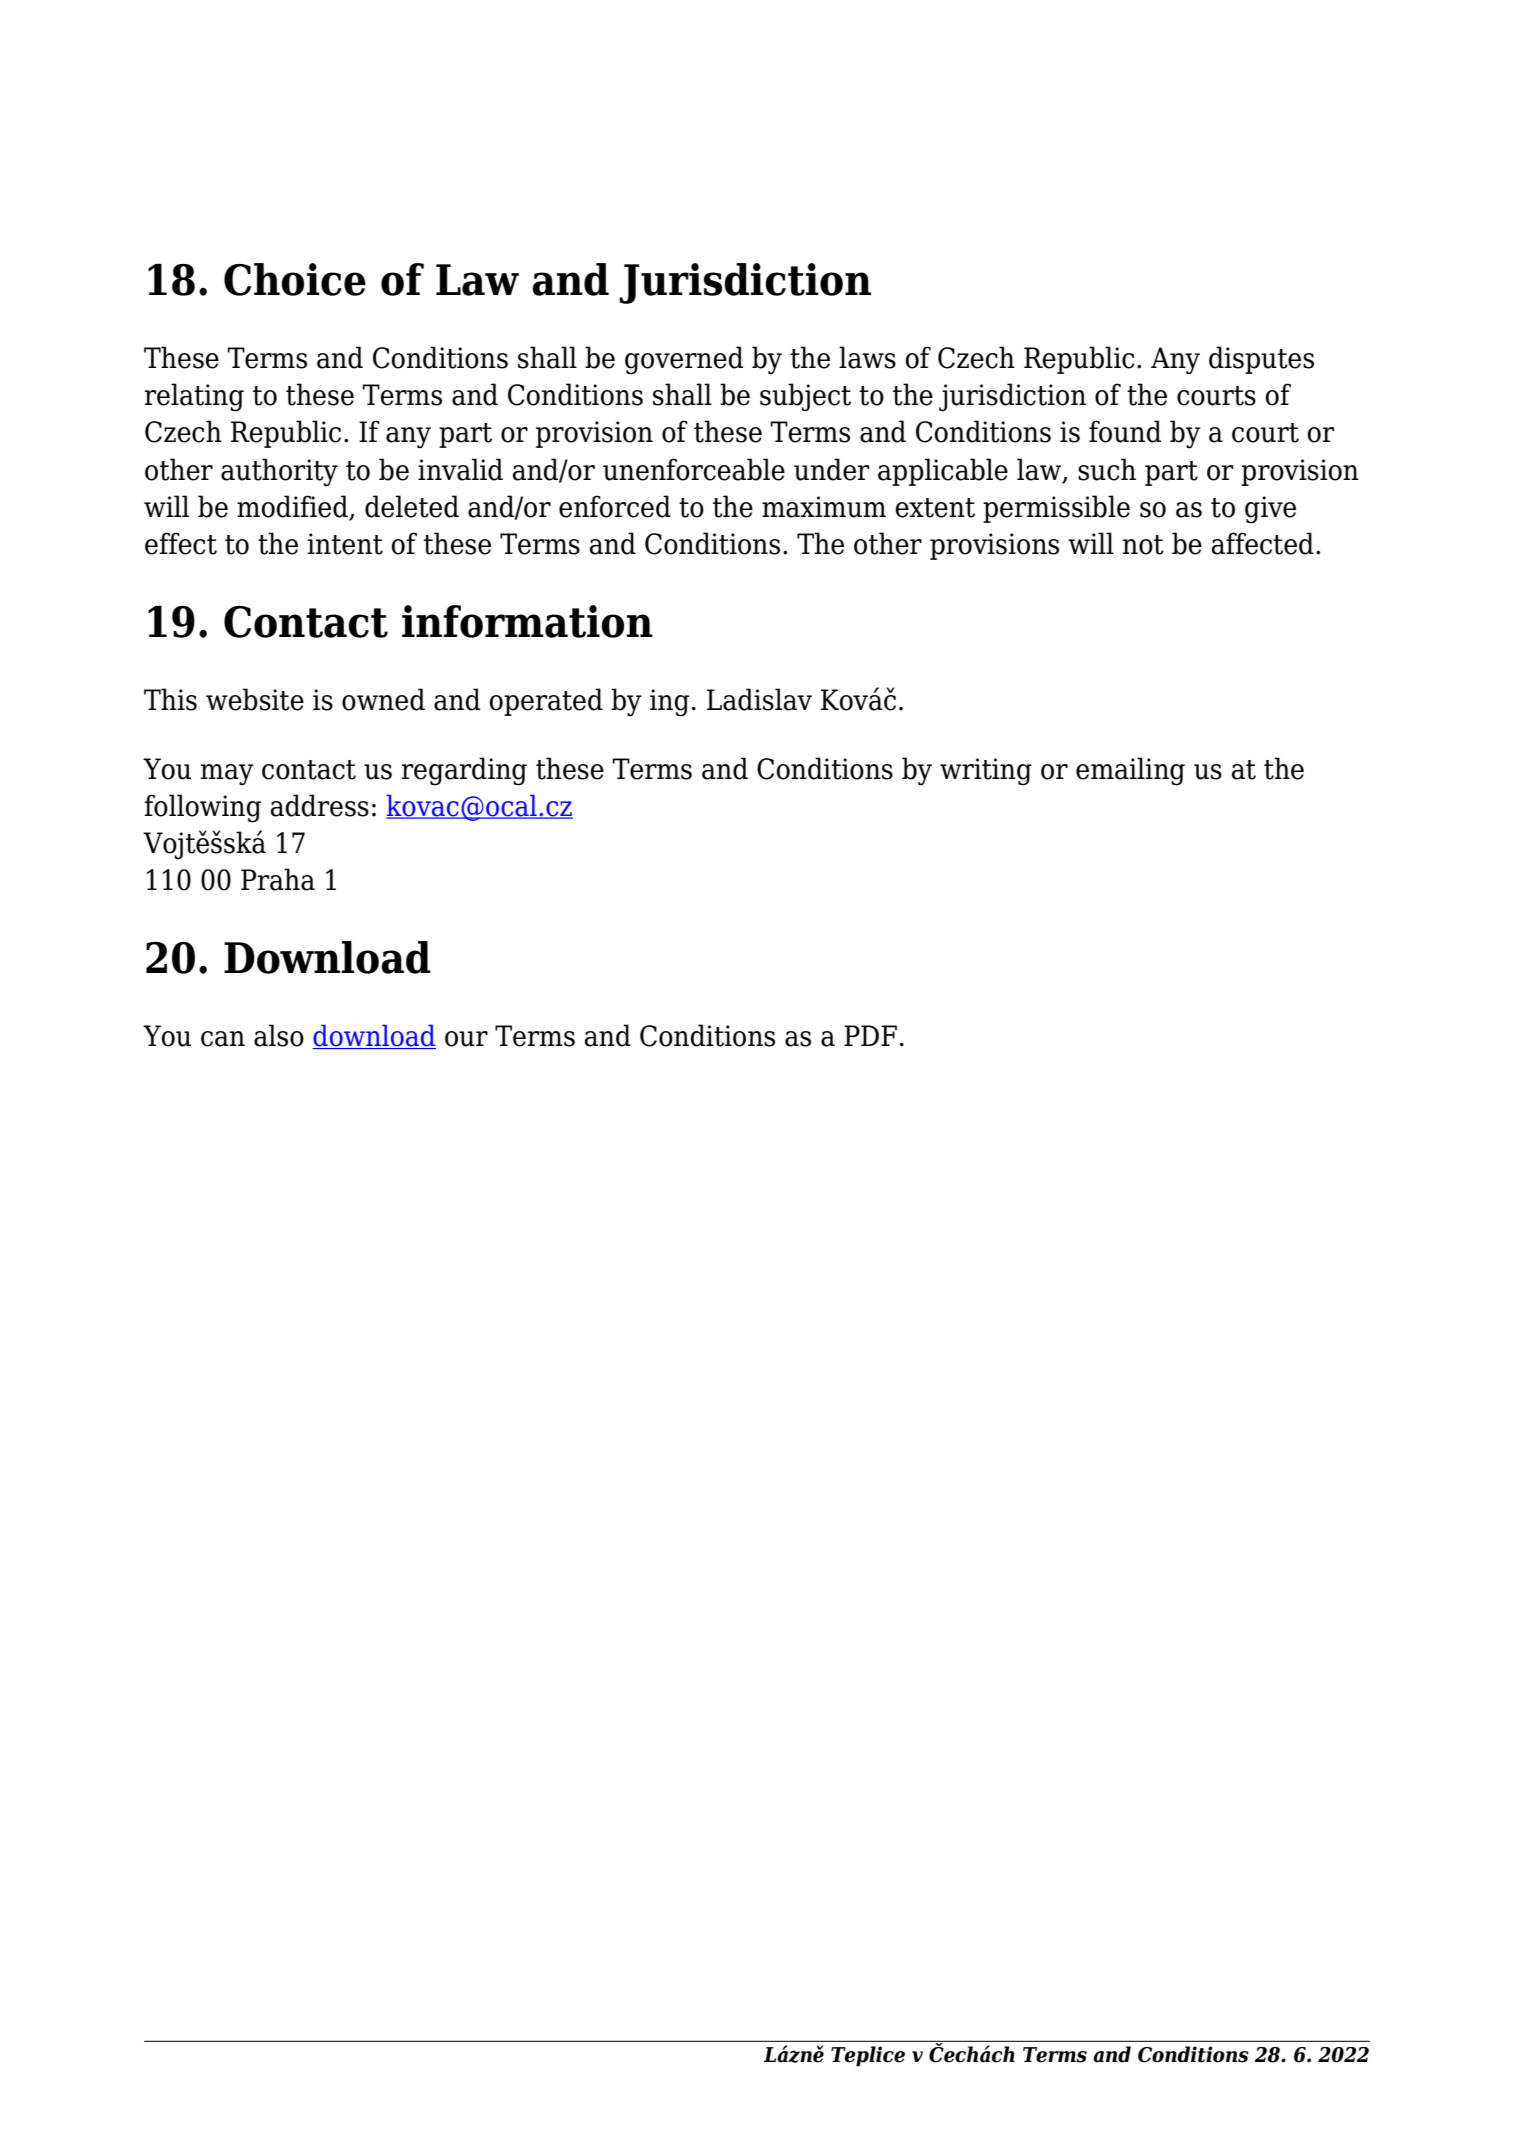 The width and height of the page is (1514, 2141). I want to click on not, so click(1143, 545).
